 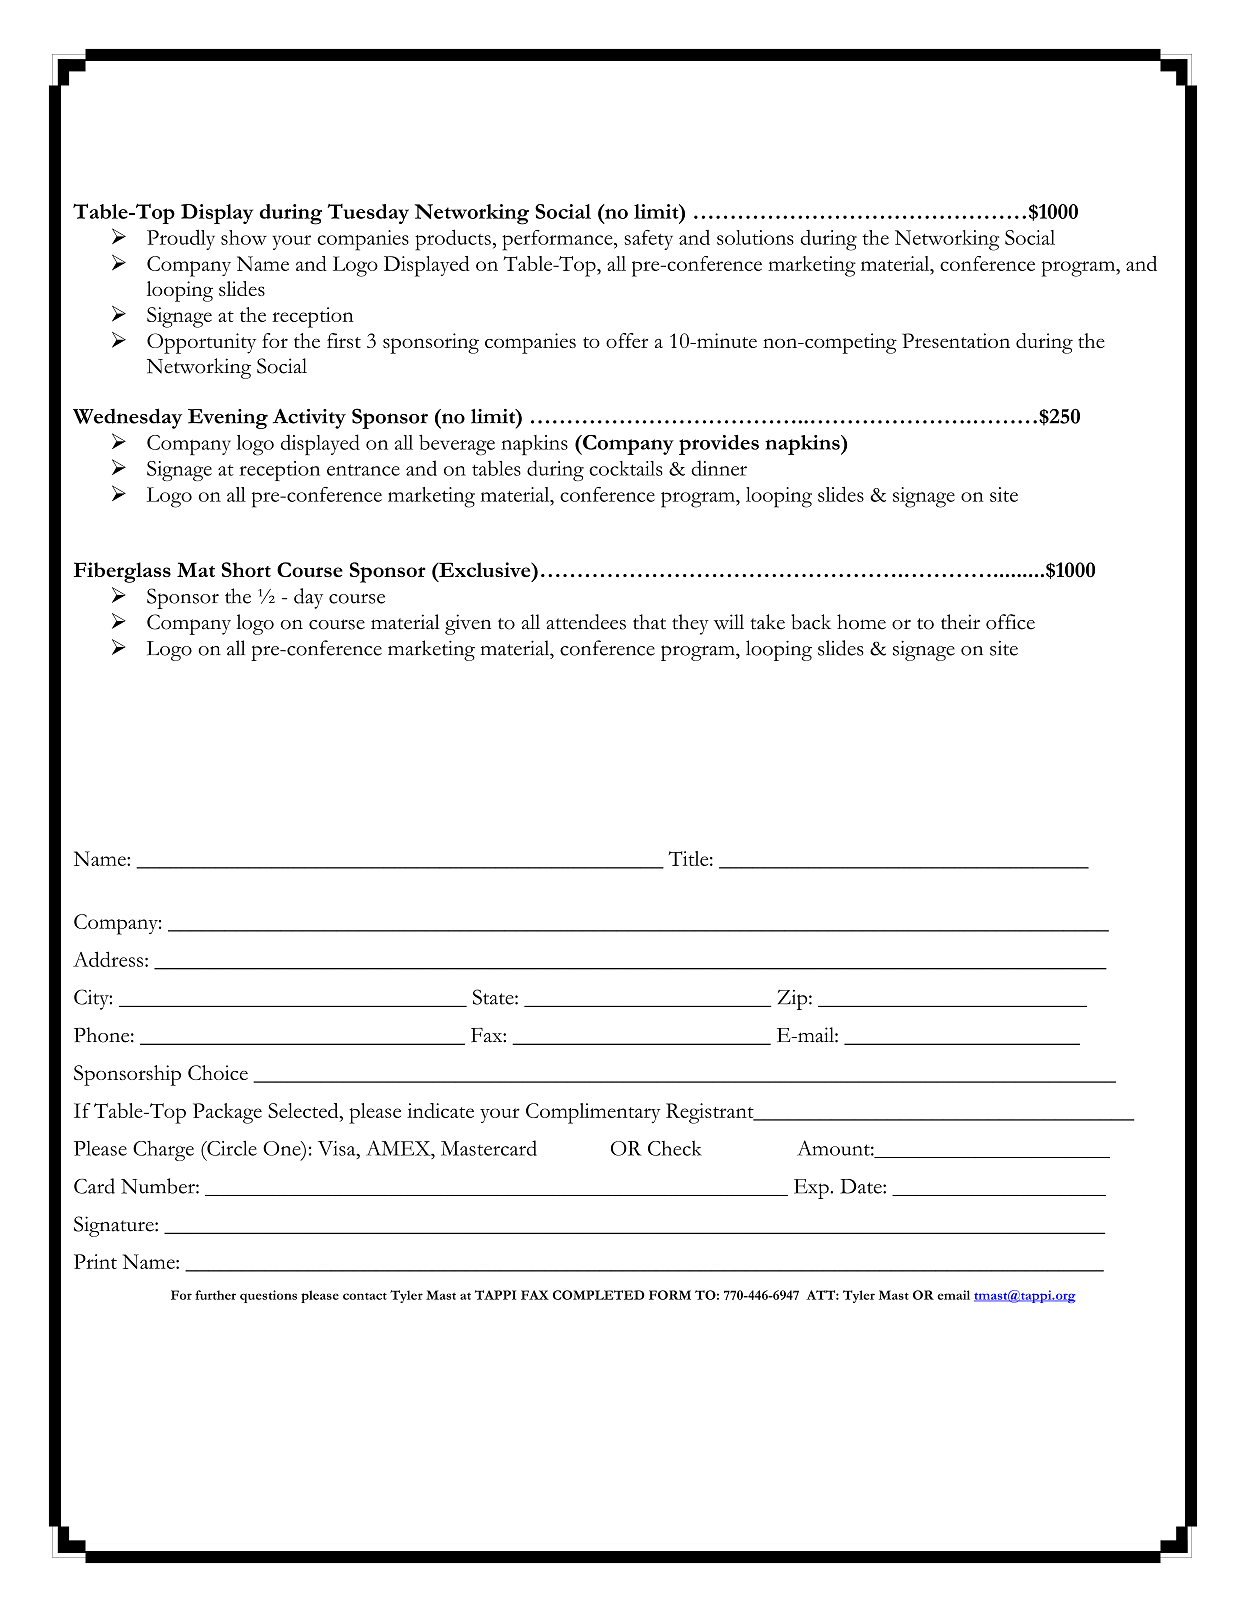 I want to click on safety, so click(x=648, y=240).
